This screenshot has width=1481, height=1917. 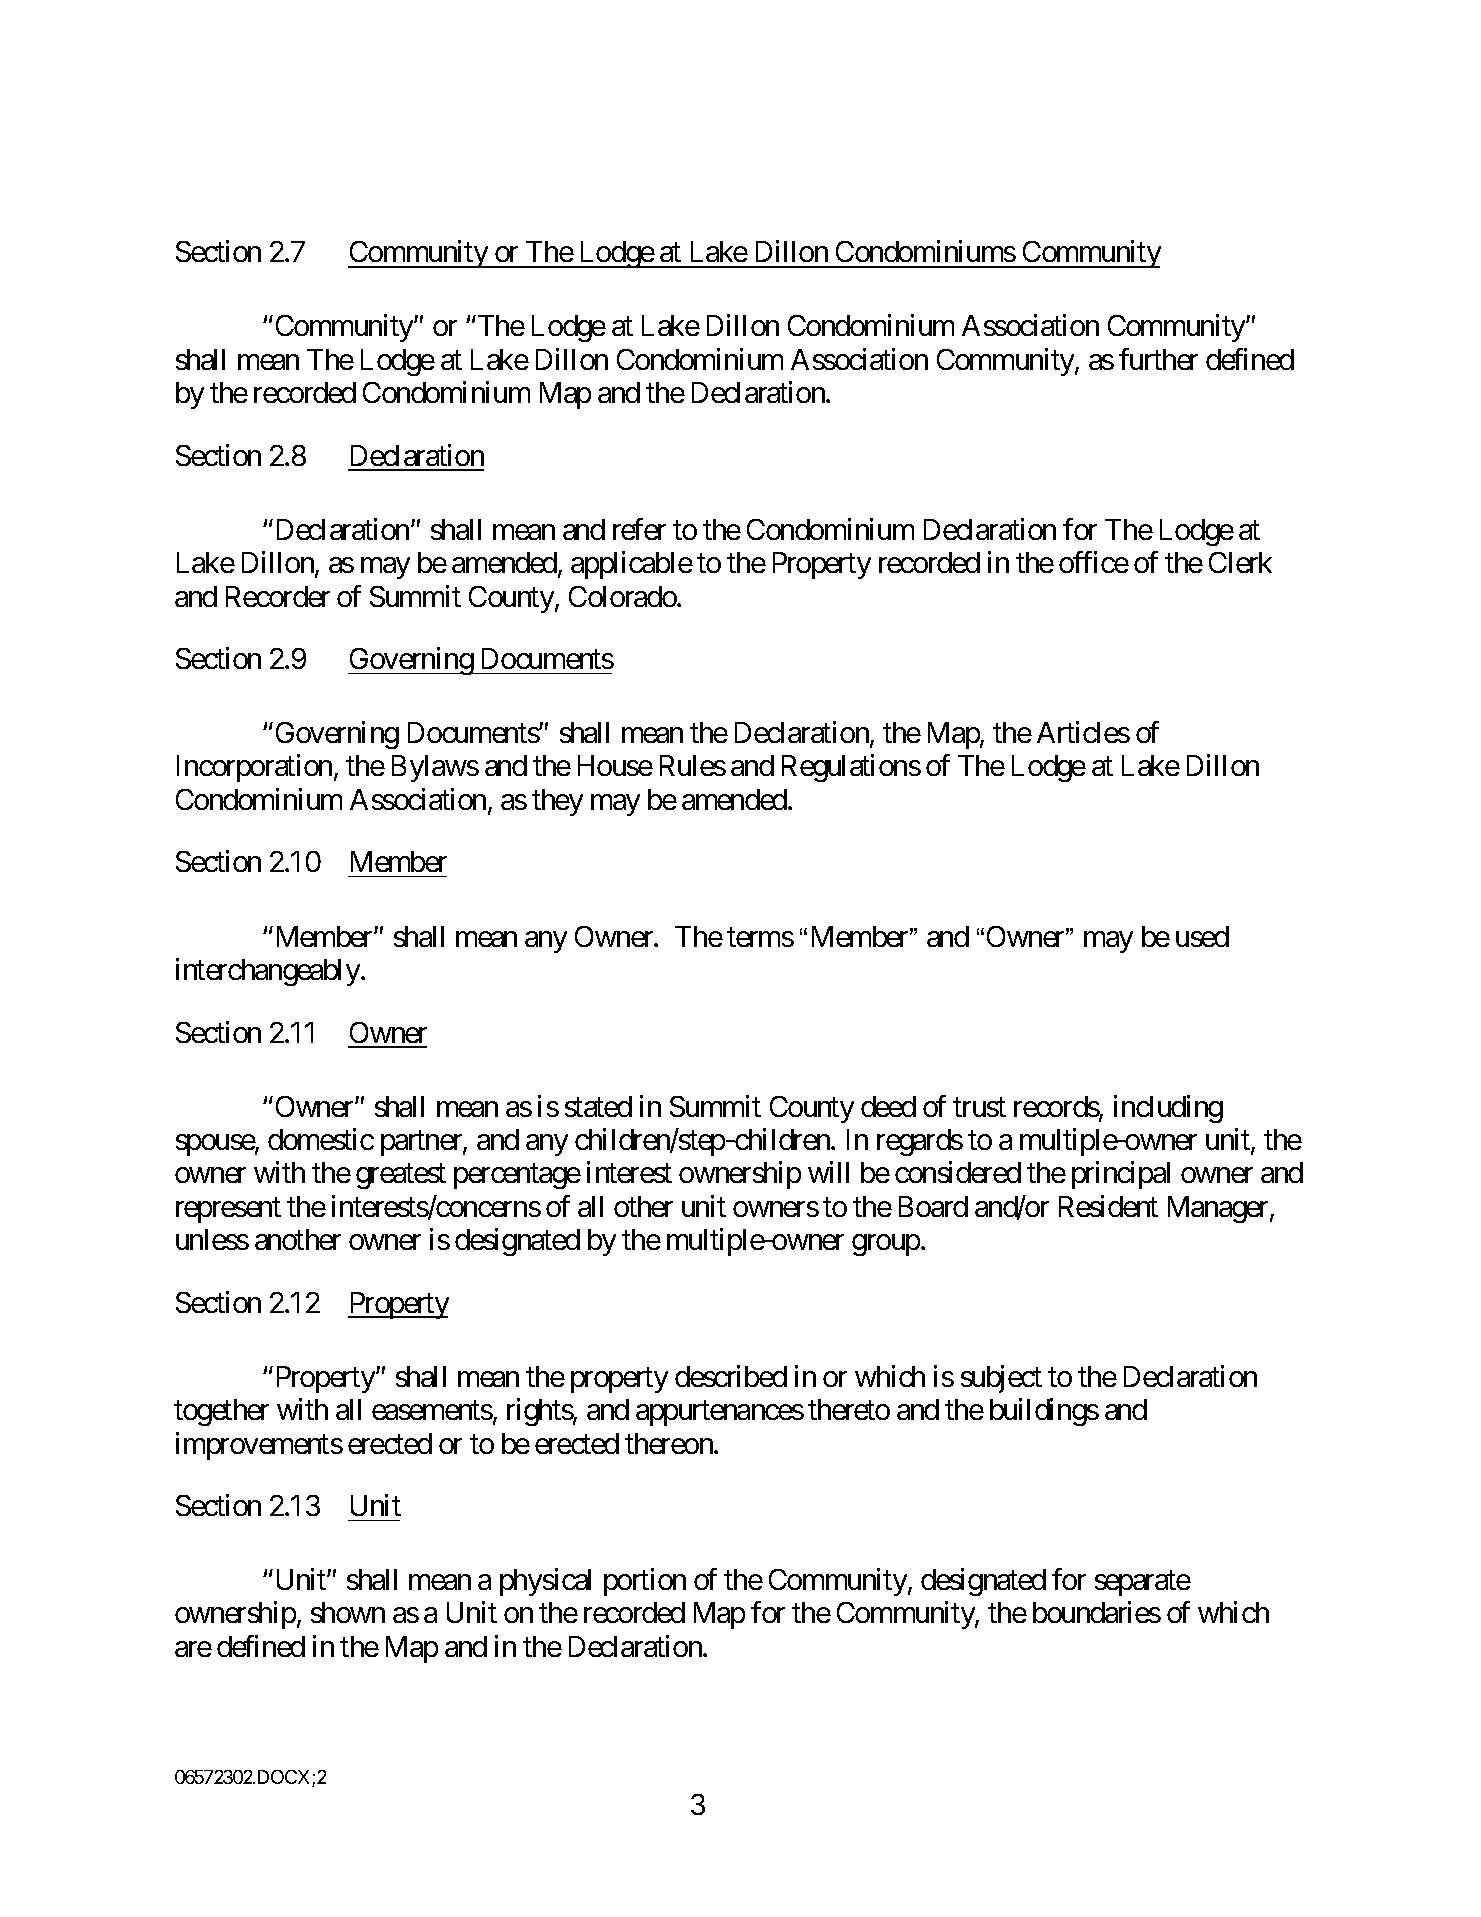 I want to click on stated, so click(x=598, y=1106).
